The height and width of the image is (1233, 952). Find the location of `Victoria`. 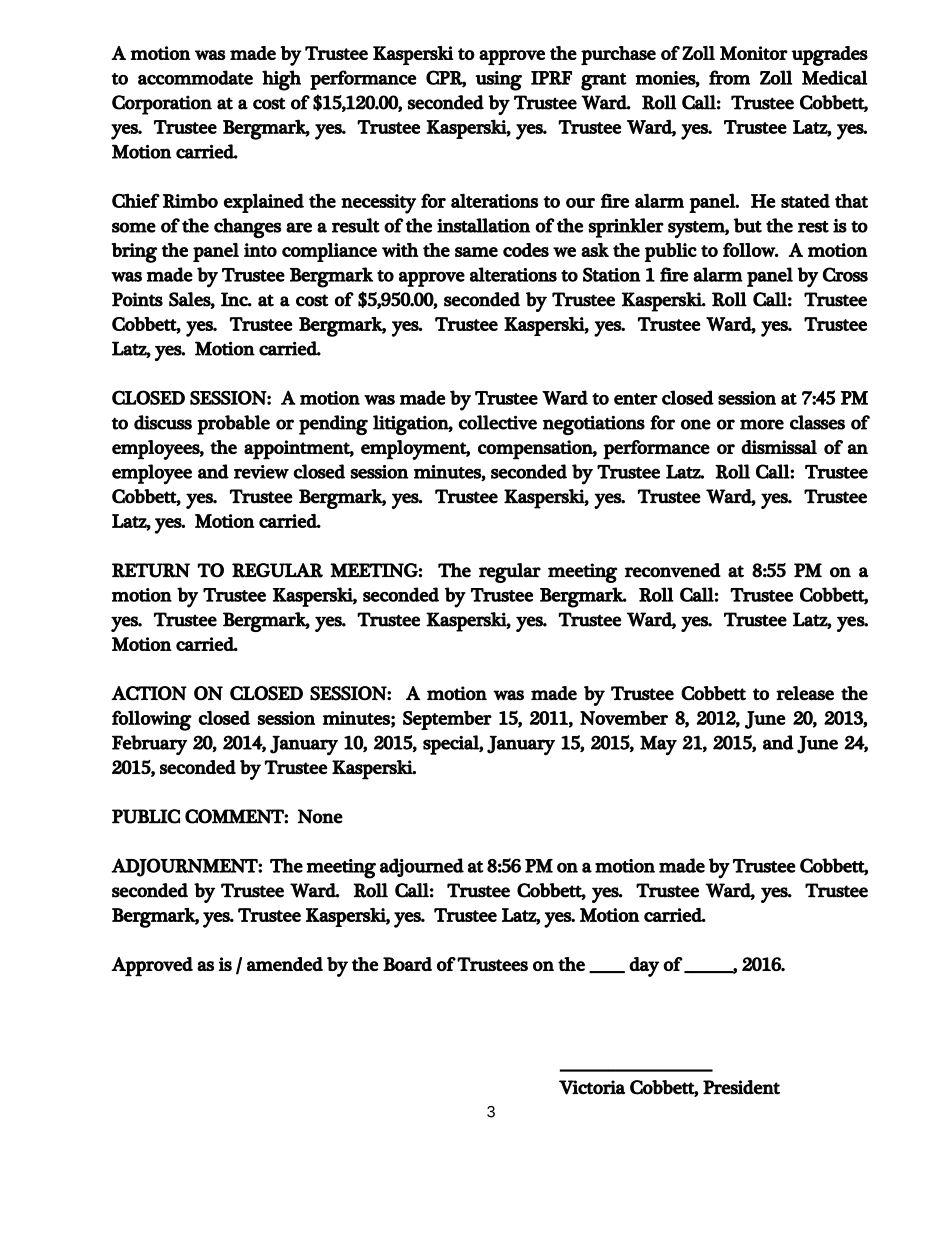

Victoria is located at coordinates (592, 1087).
